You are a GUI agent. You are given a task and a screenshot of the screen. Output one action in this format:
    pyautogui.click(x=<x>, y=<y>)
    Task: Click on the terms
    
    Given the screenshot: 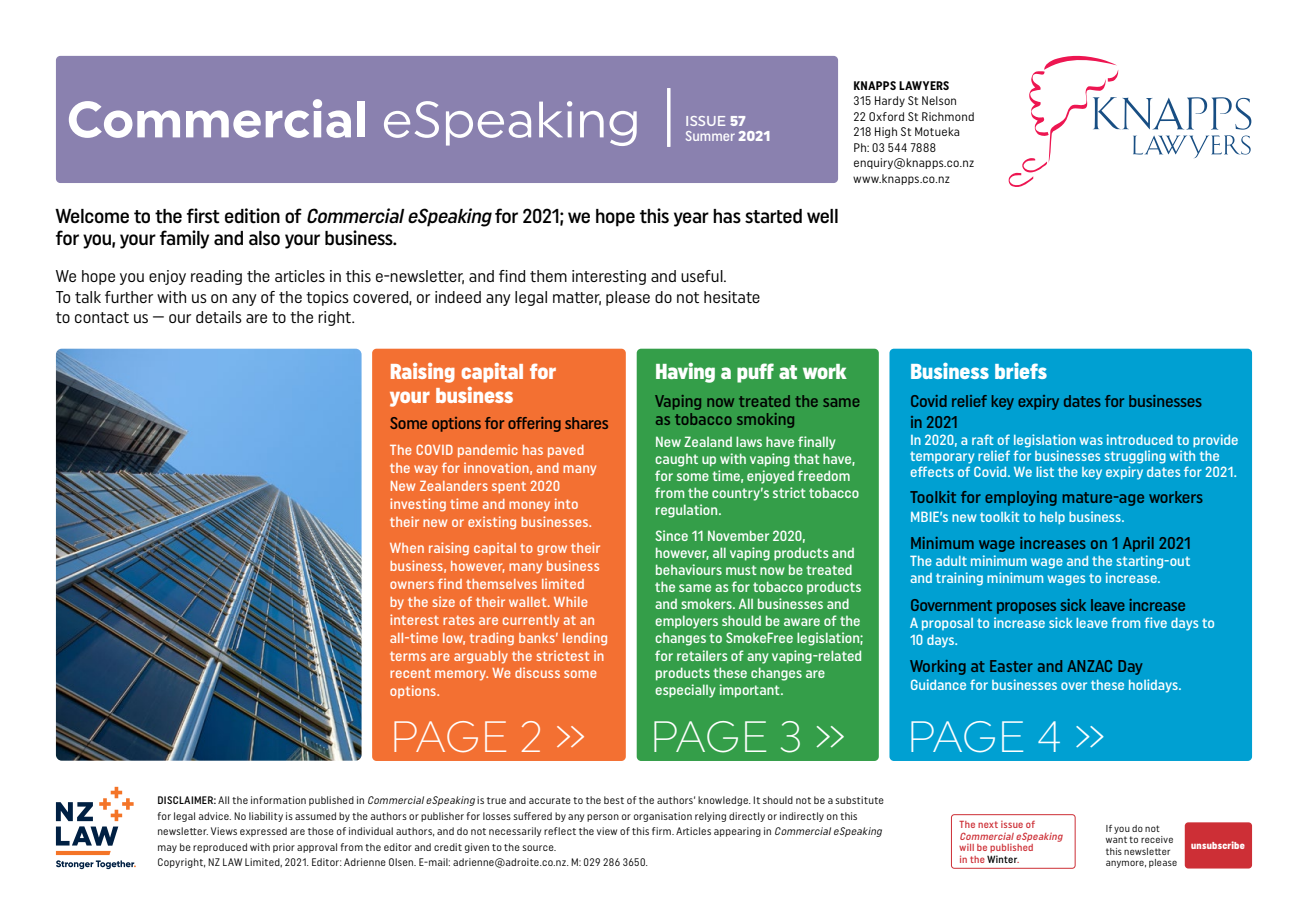 What is the action you would take?
    pyautogui.click(x=408, y=656)
